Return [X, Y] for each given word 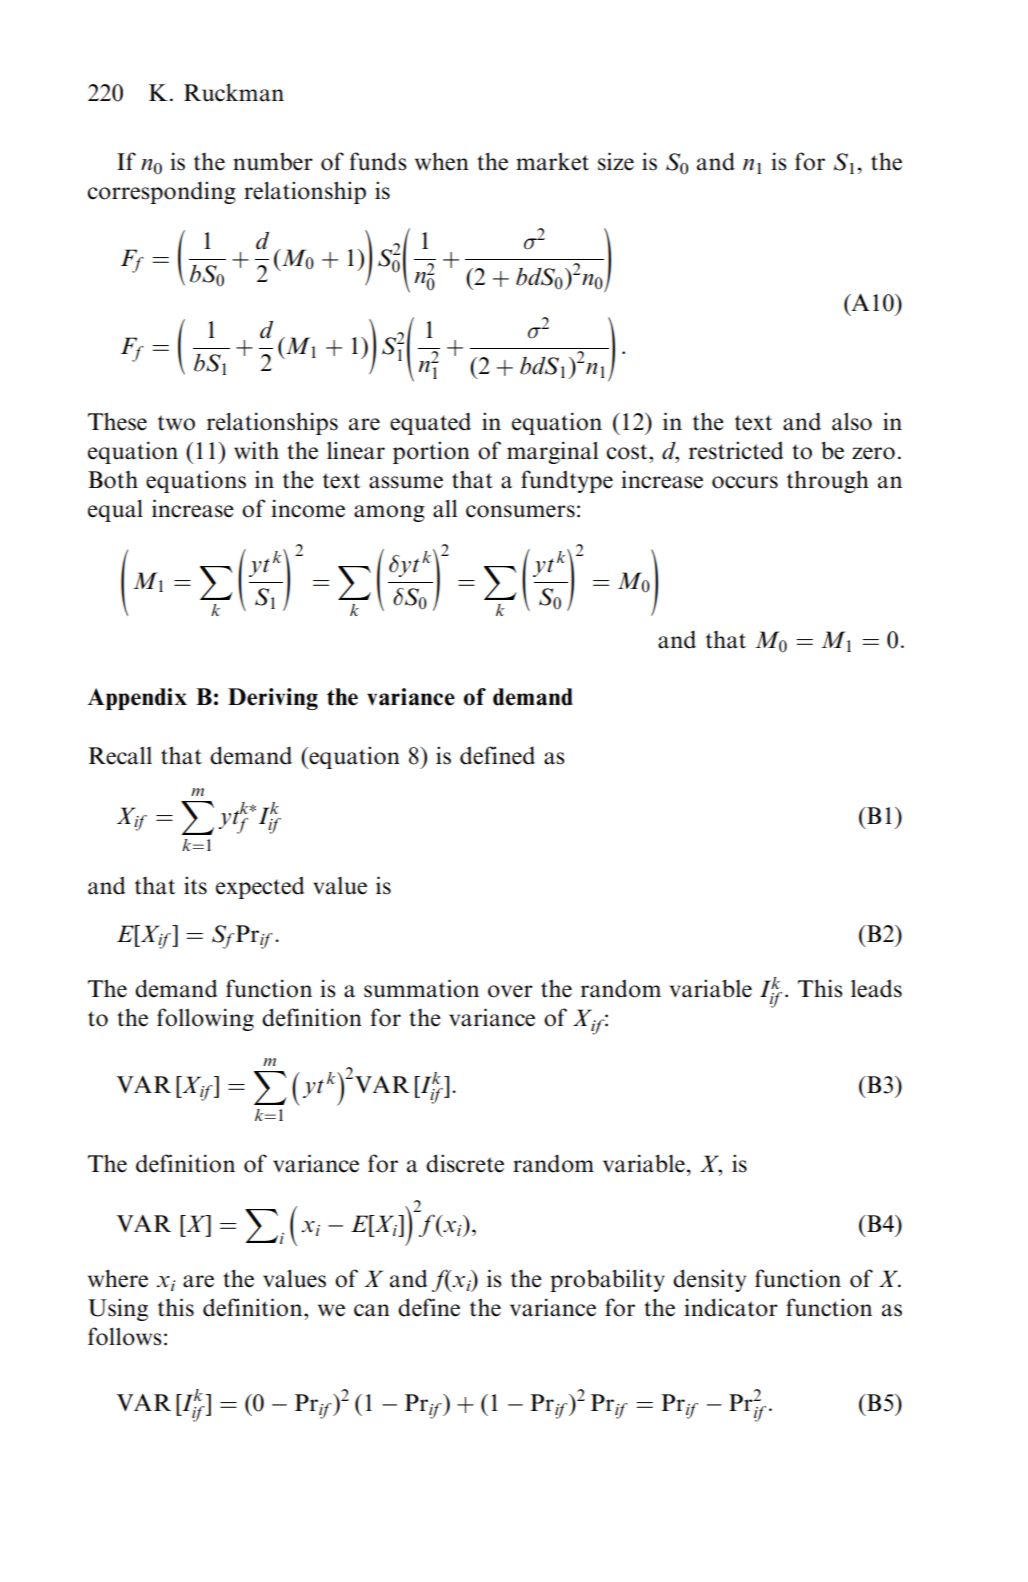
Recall [120, 756]
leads [876, 988]
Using [118, 1309]
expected [260, 887]
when [442, 161]
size [616, 161]
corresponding [161, 192]
